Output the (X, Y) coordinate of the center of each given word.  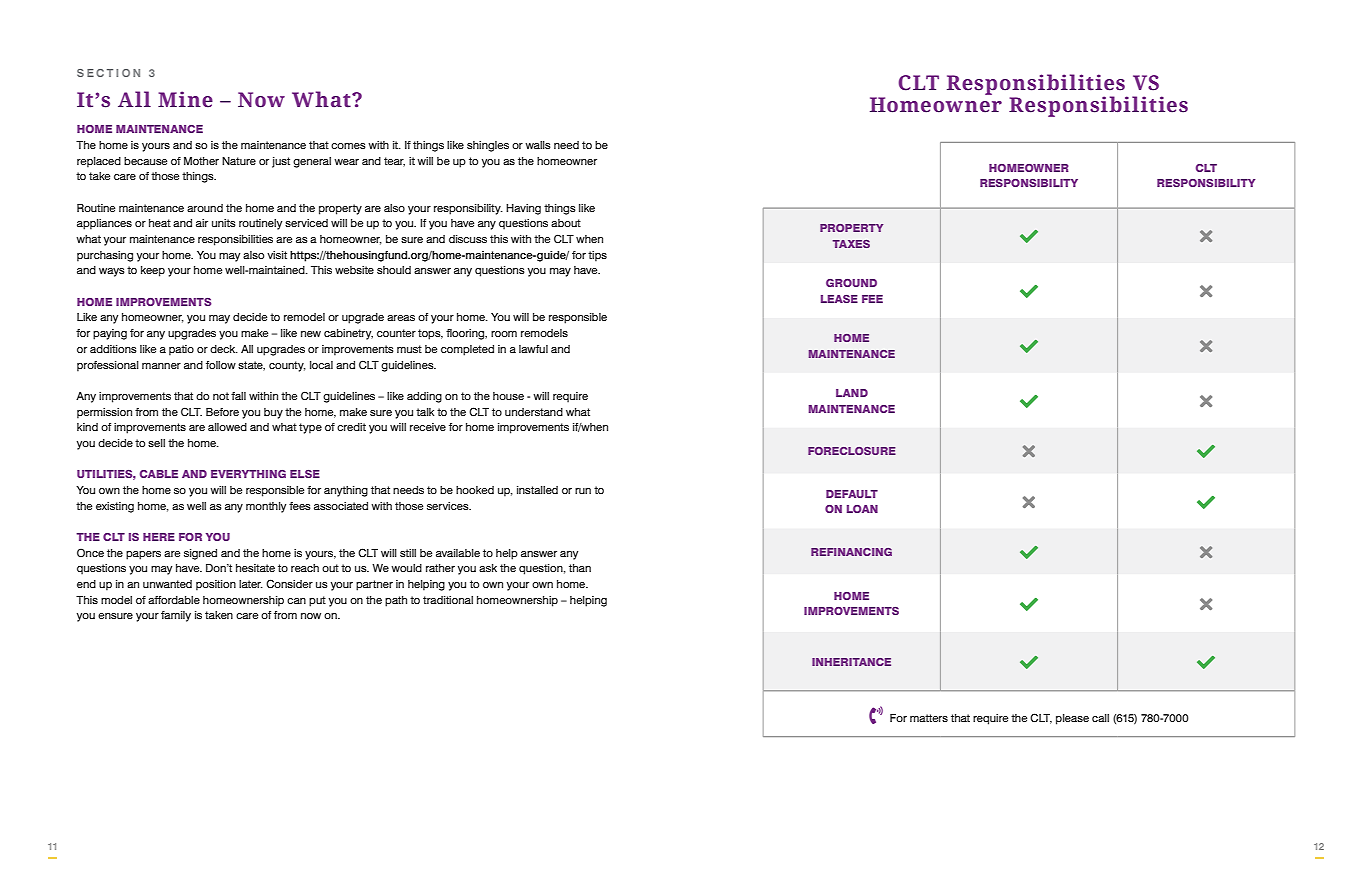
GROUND (851, 283)
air (202, 223)
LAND (852, 393)
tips (597, 256)
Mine (185, 99)
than (580, 568)
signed (200, 554)
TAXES (851, 244)
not (221, 396)
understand (534, 412)
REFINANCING (851, 552)
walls (538, 145)
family (176, 616)
